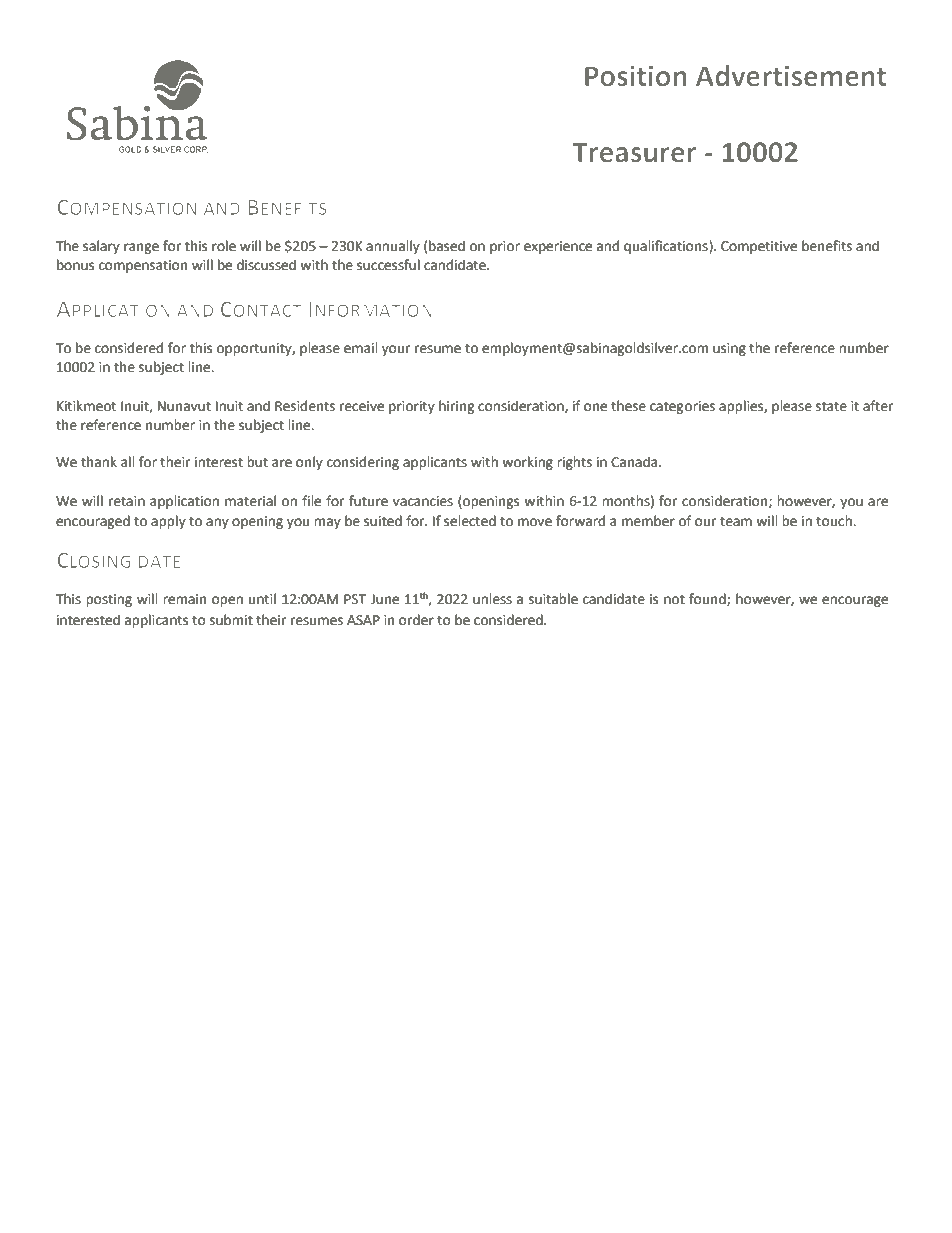 The width and height of the screenshot is (952, 1233). What do you see at coordinates (636, 76) in the screenshot?
I see `Position` at bounding box center [636, 76].
